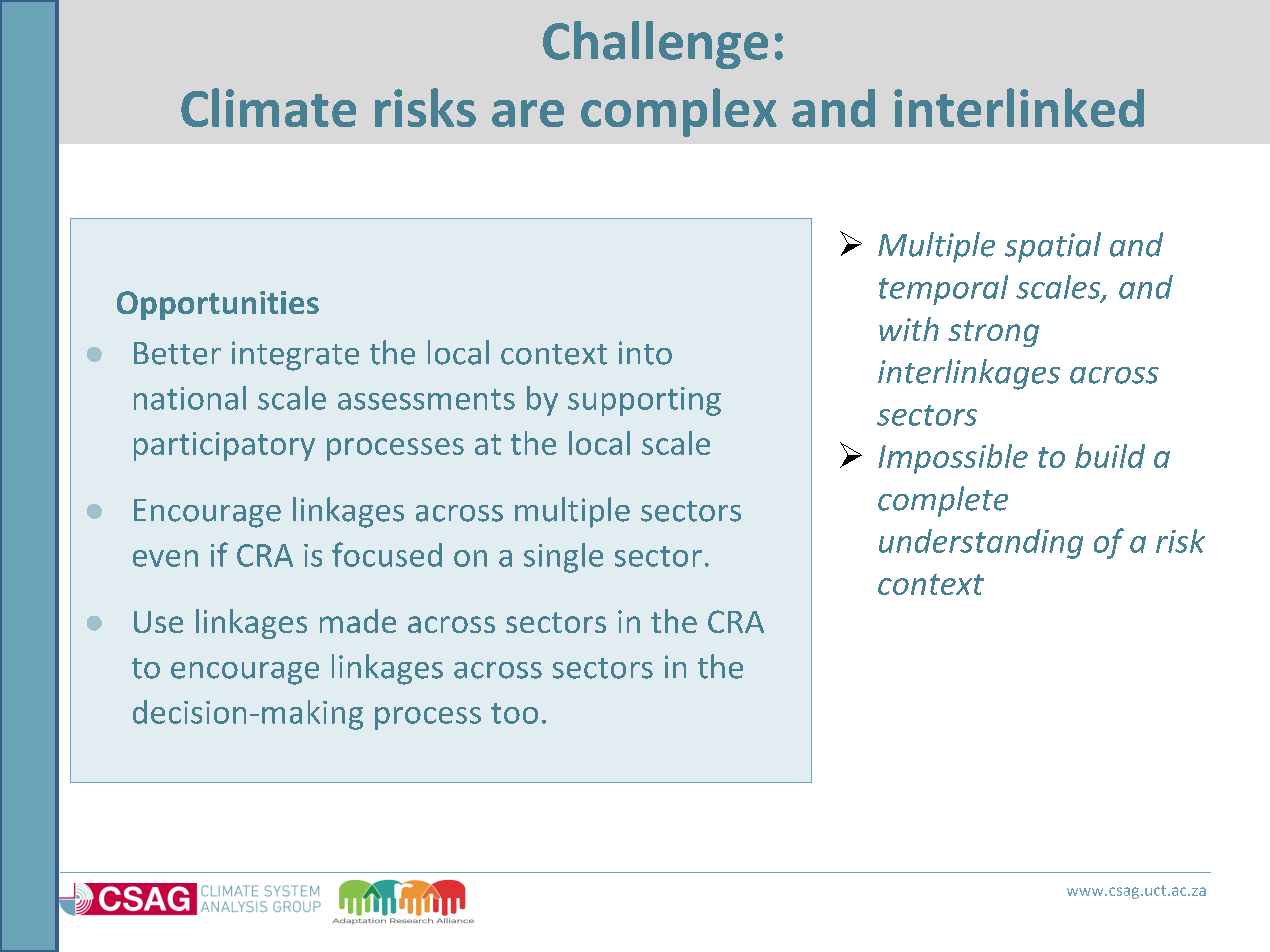 The image size is (1270, 952). I want to click on interlinked, so click(1019, 107).
